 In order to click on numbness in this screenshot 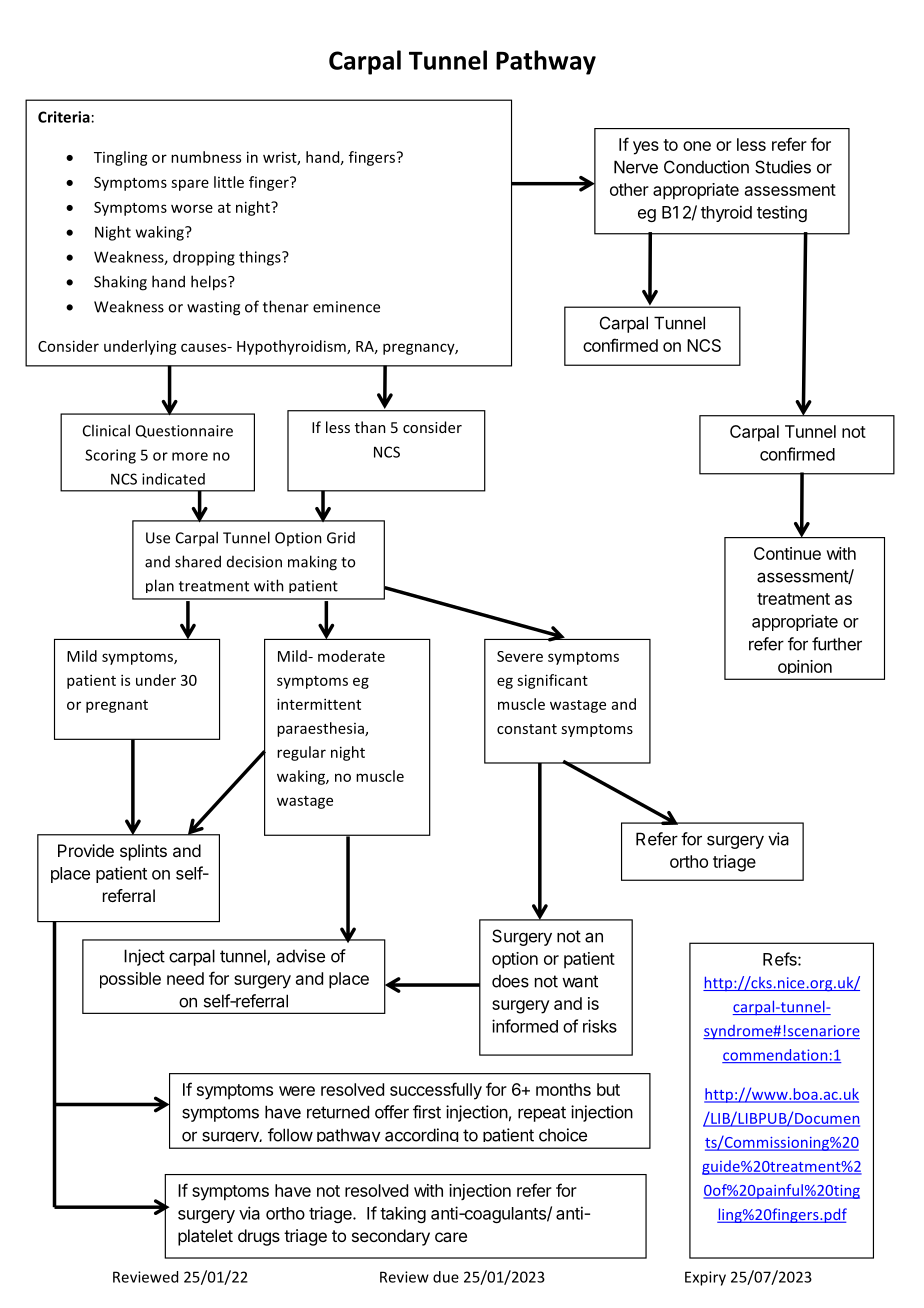, I will do `click(206, 157)`.
